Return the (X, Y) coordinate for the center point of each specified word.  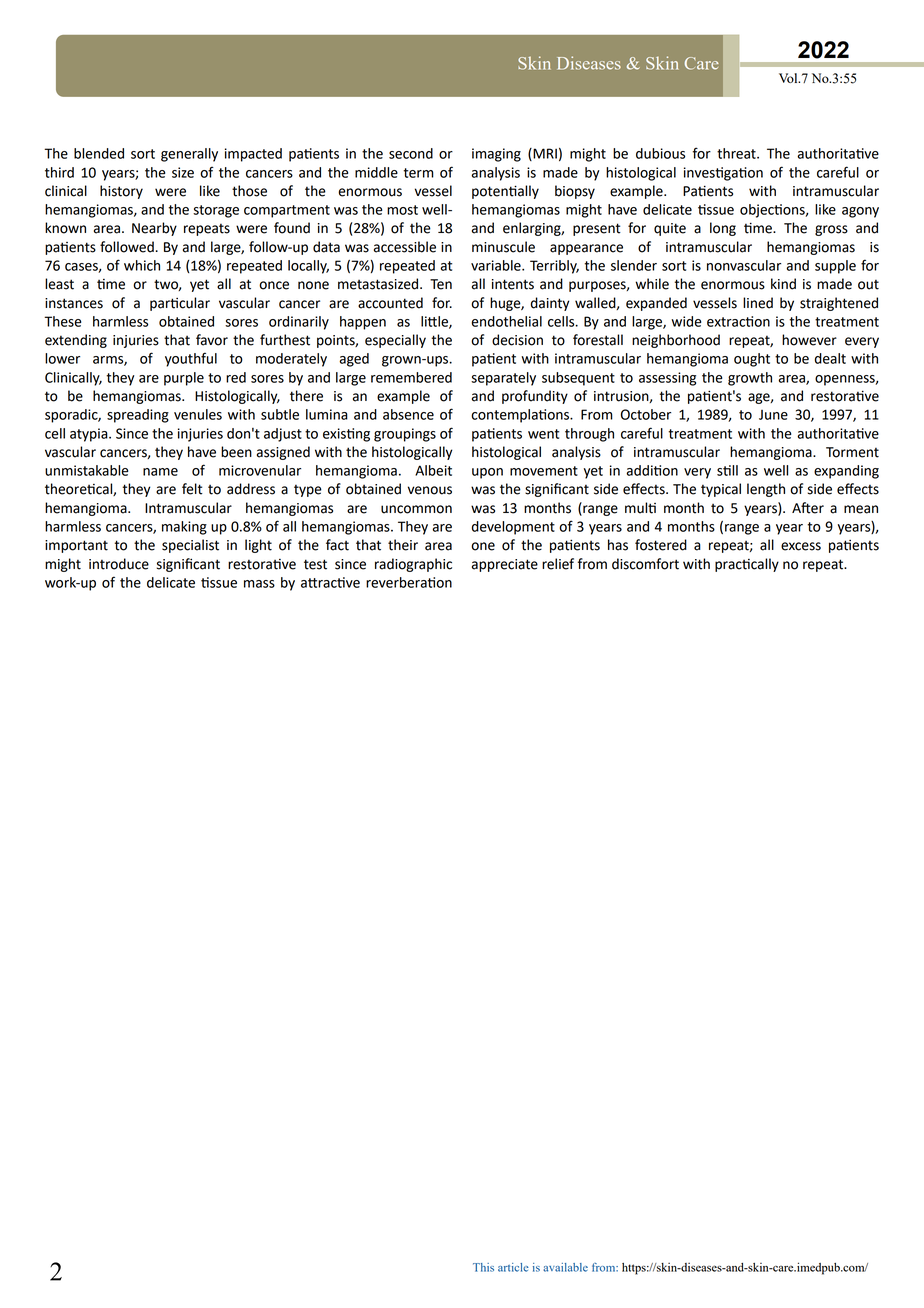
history (121, 192)
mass (259, 584)
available (565, 1267)
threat (737, 153)
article (513, 1267)
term (418, 173)
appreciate (505, 565)
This (483, 1267)
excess (801, 546)
